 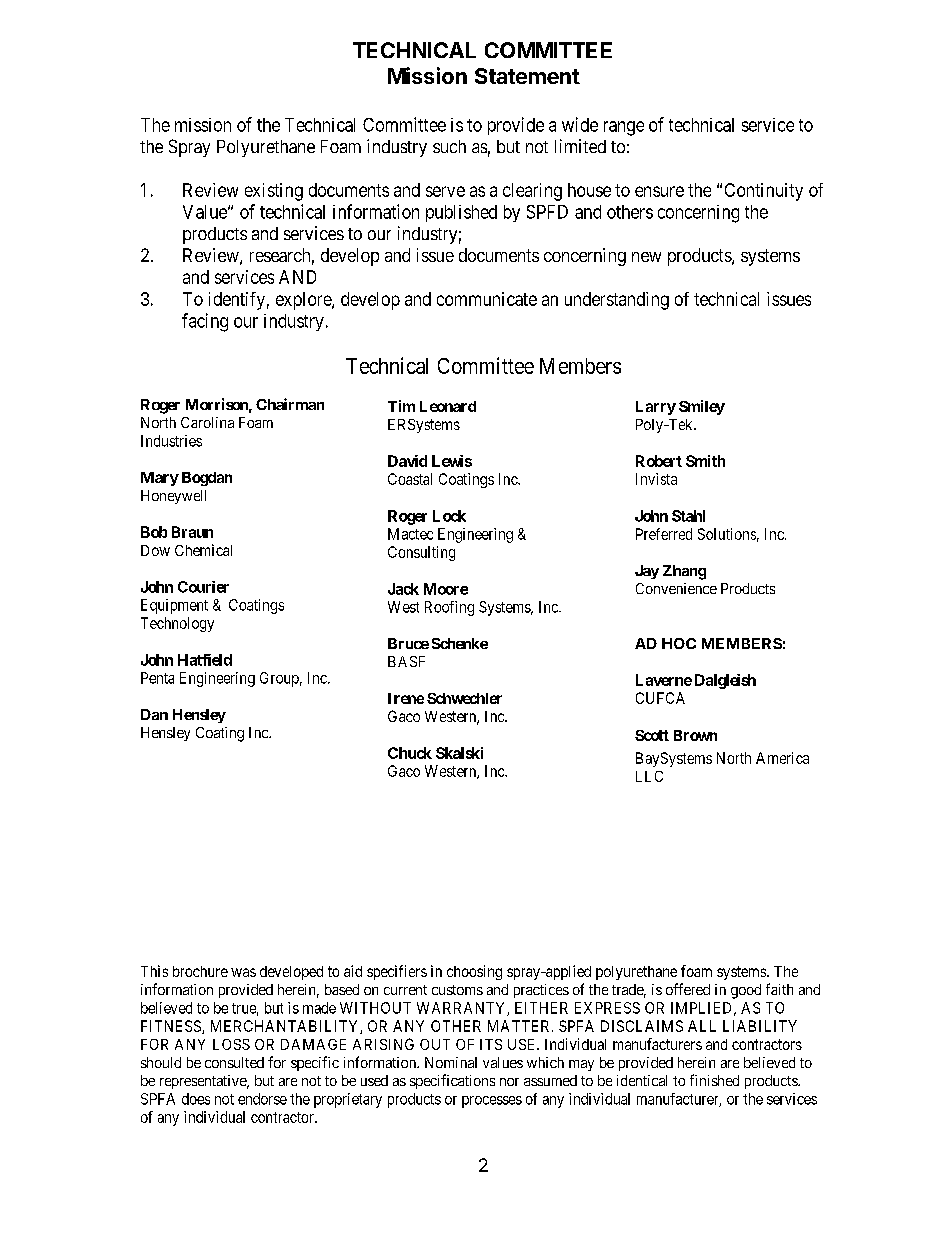 I want to click on Nominal, so click(x=451, y=1062).
